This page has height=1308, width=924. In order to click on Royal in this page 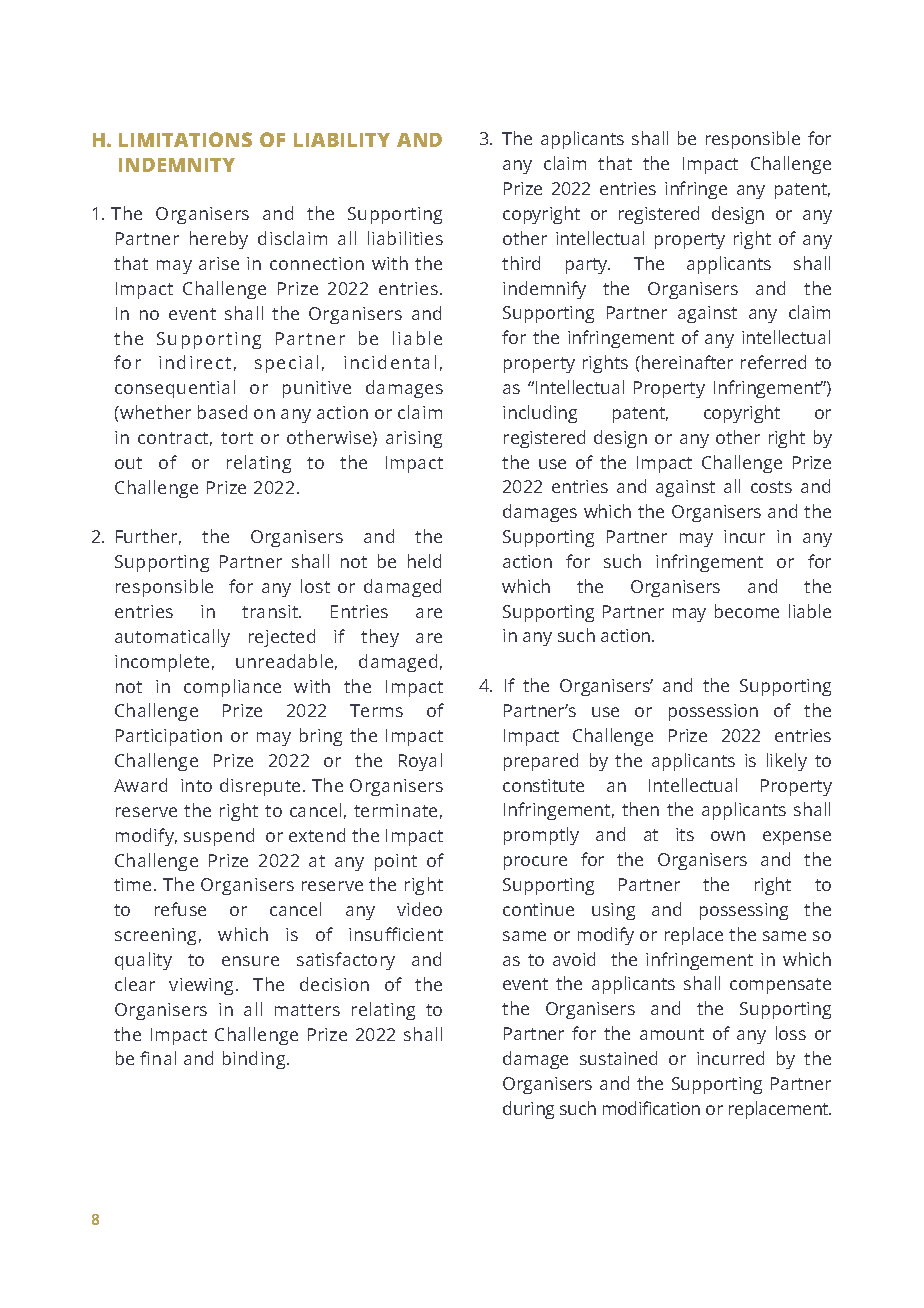, I will do `click(420, 762)`.
